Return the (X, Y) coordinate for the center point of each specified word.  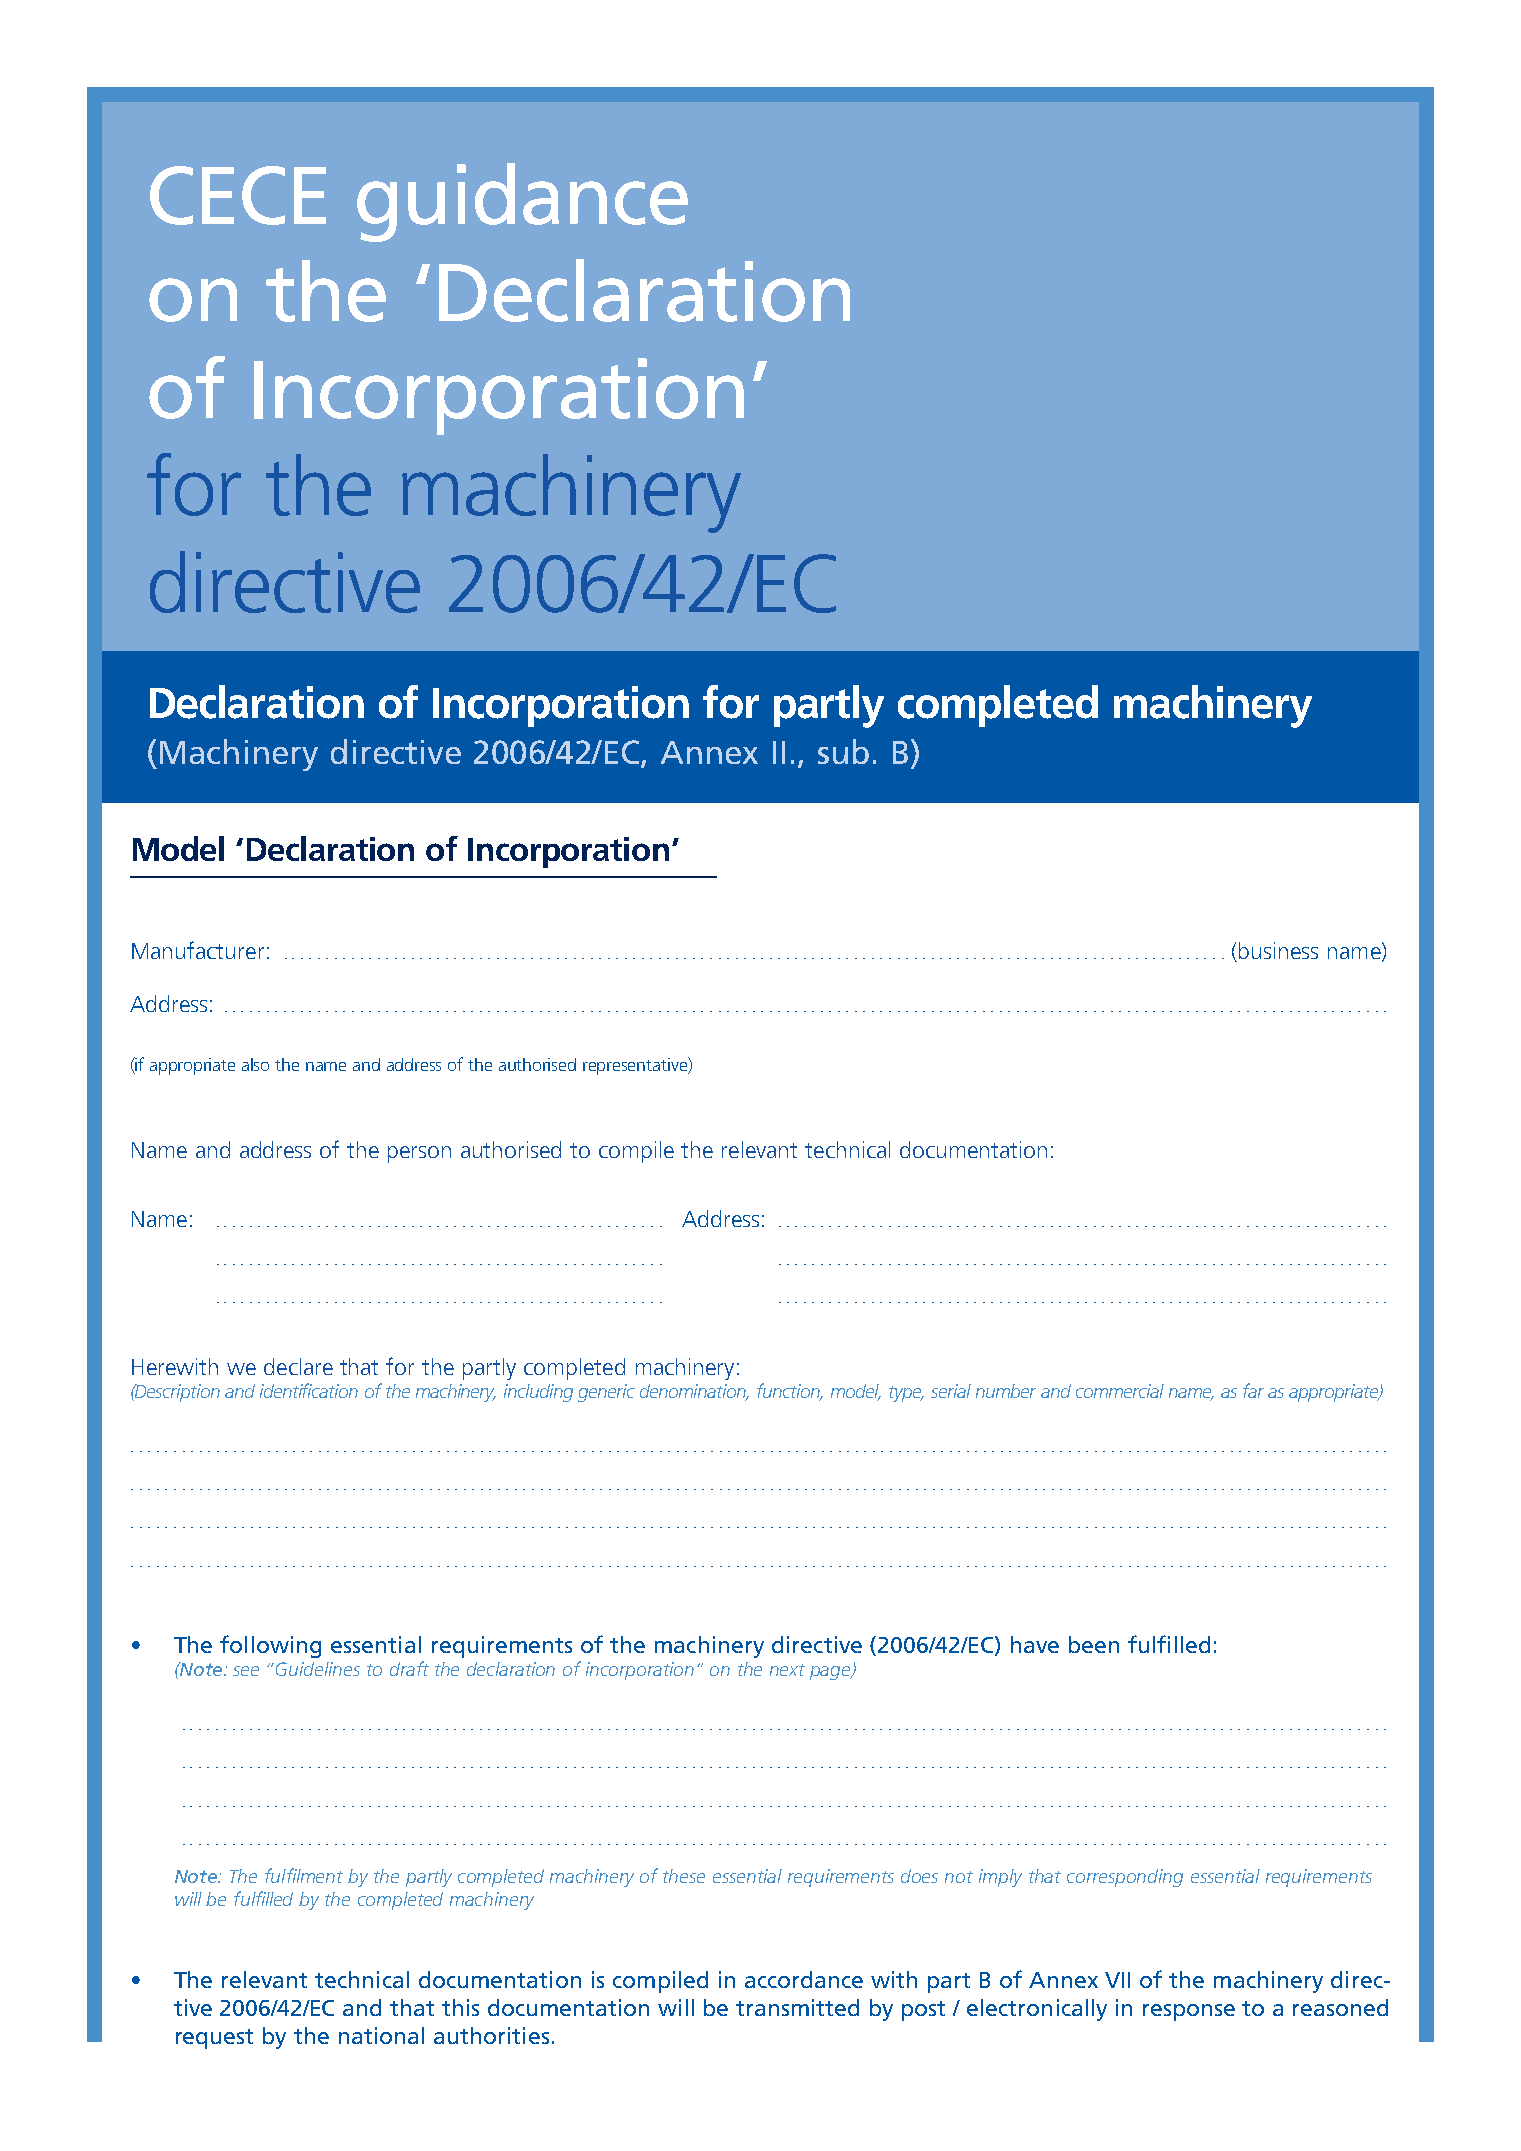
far (1253, 1390)
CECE (238, 195)
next (787, 1670)
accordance (804, 1979)
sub (843, 751)
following (270, 1646)
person (419, 1154)
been (1094, 1644)
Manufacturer (198, 950)
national (381, 2035)
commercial (1120, 1391)
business (1278, 950)
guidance (522, 202)
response (1189, 2012)
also (255, 1064)
